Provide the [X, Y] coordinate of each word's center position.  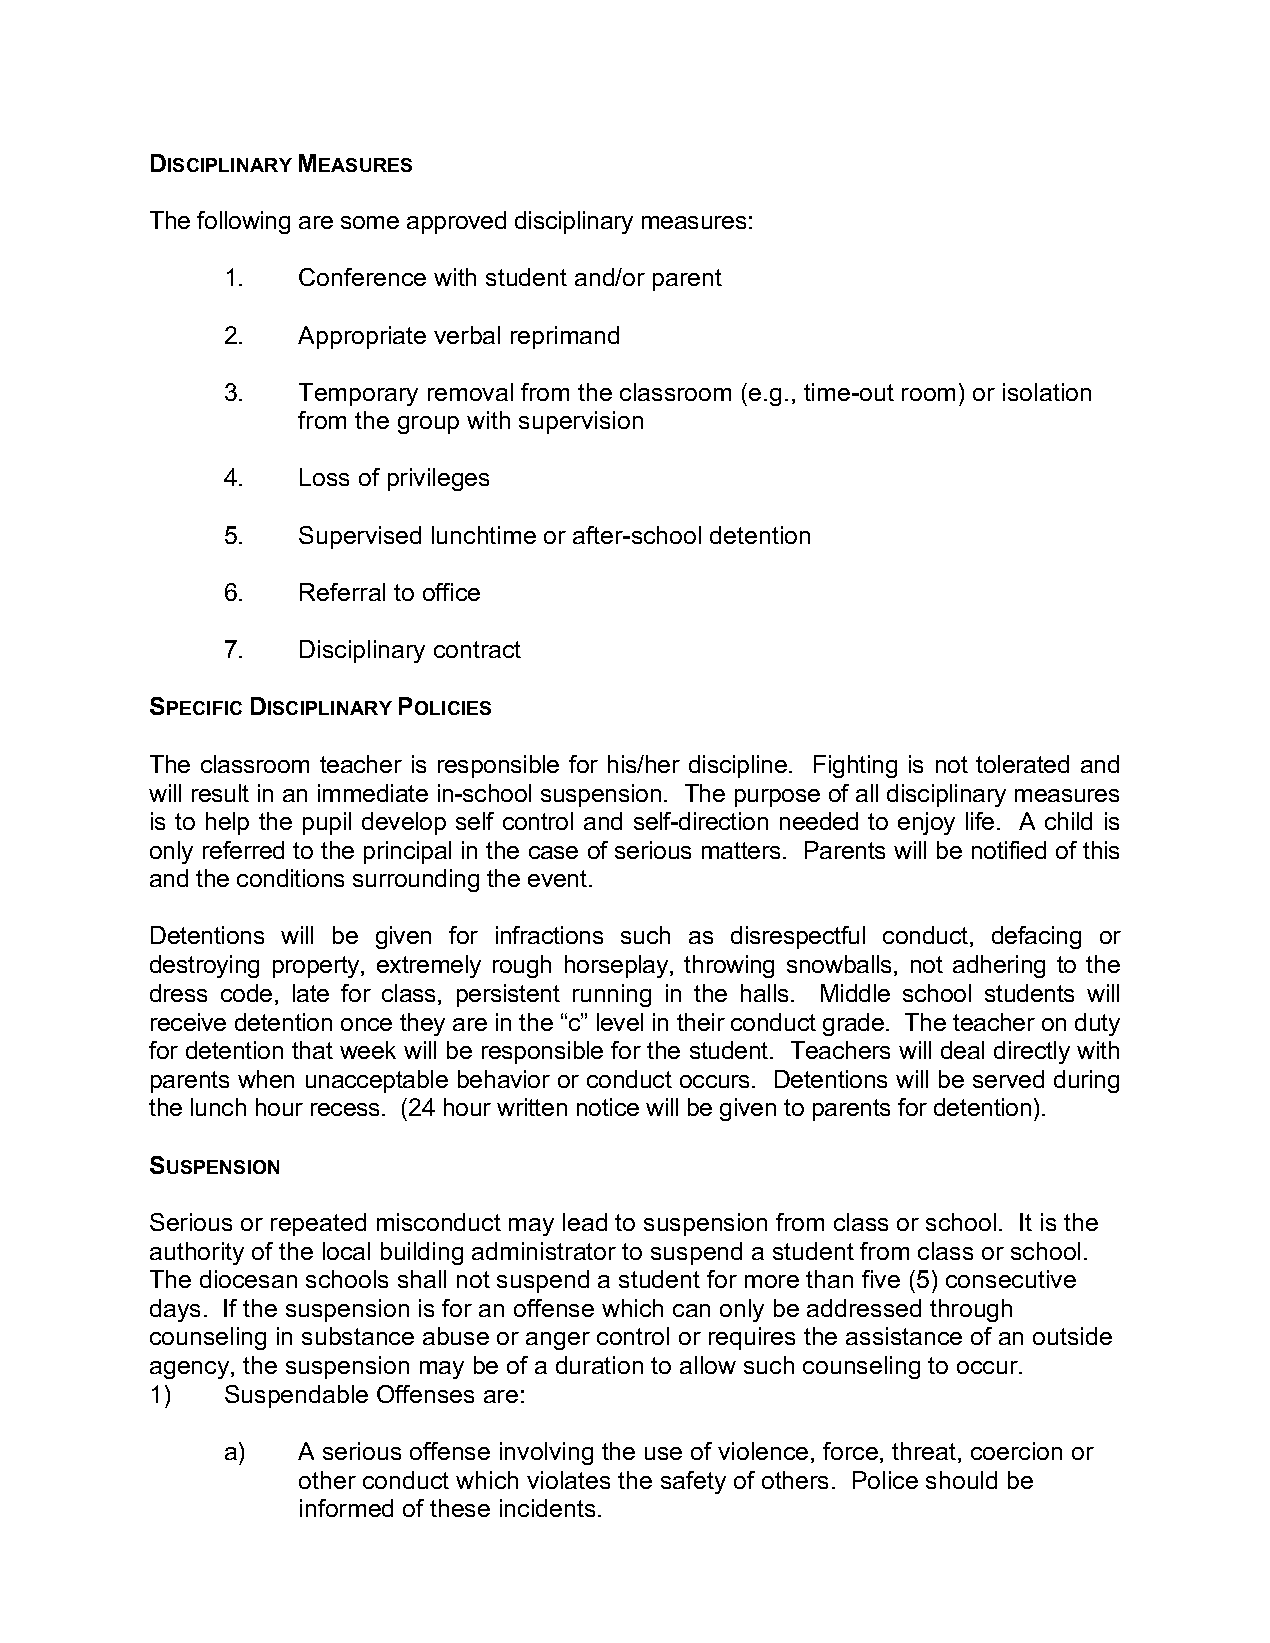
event [559, 878]
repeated [318, 1224]
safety [693, 1482]
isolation [1047, 392]
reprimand [565, 337]
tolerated [1022, 764]
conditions [290, 878]
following [243, 222]
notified [1009, 850]
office [451, 592]
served [1008, 1079]
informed [346, 1508]
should [961, 1480]
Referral [342, 592]
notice [608, 1107]
